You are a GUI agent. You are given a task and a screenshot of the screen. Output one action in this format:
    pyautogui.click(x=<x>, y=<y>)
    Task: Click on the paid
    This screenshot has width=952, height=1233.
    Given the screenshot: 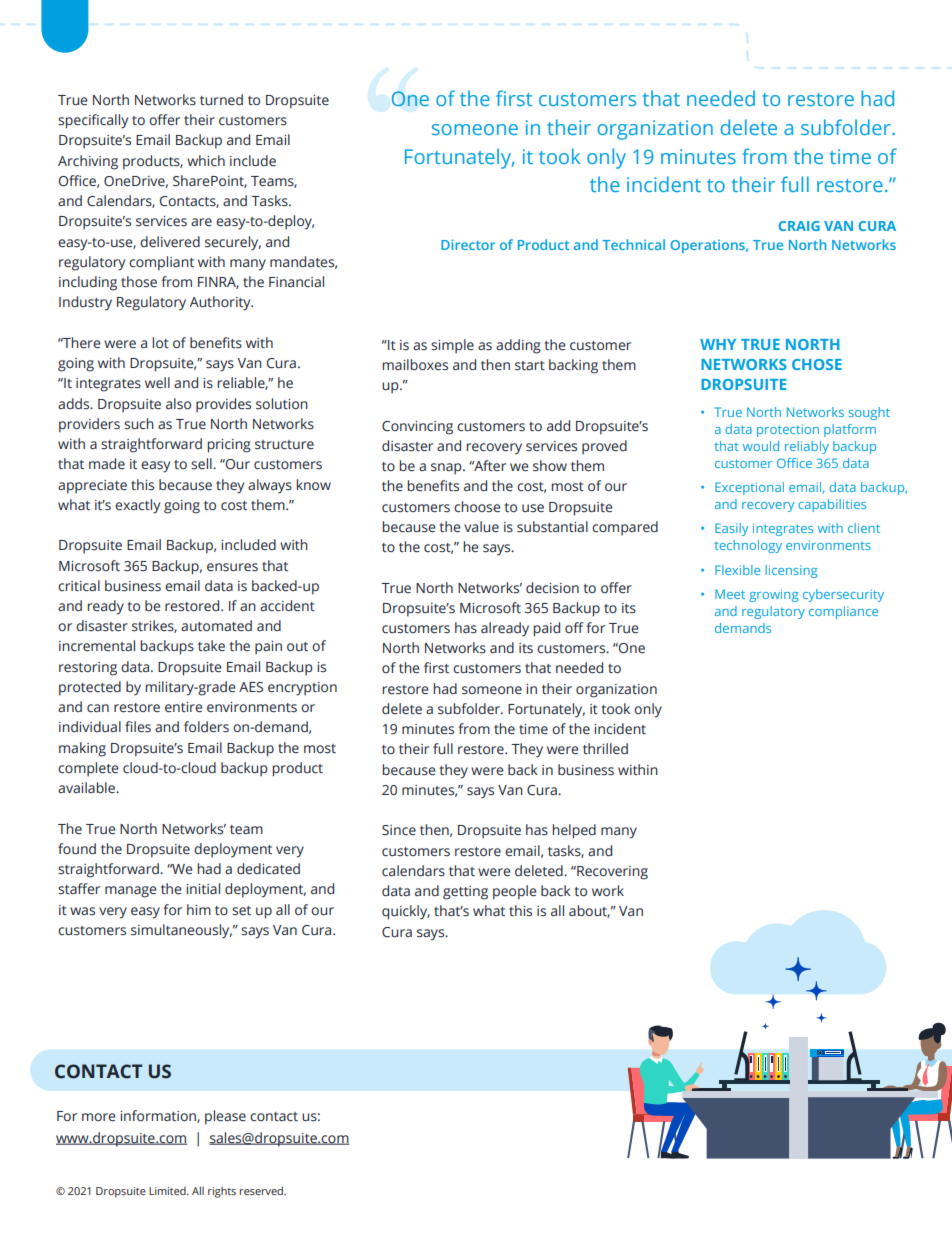 What is the action you would take?
    pyautogui.click(x=546, y=629)
